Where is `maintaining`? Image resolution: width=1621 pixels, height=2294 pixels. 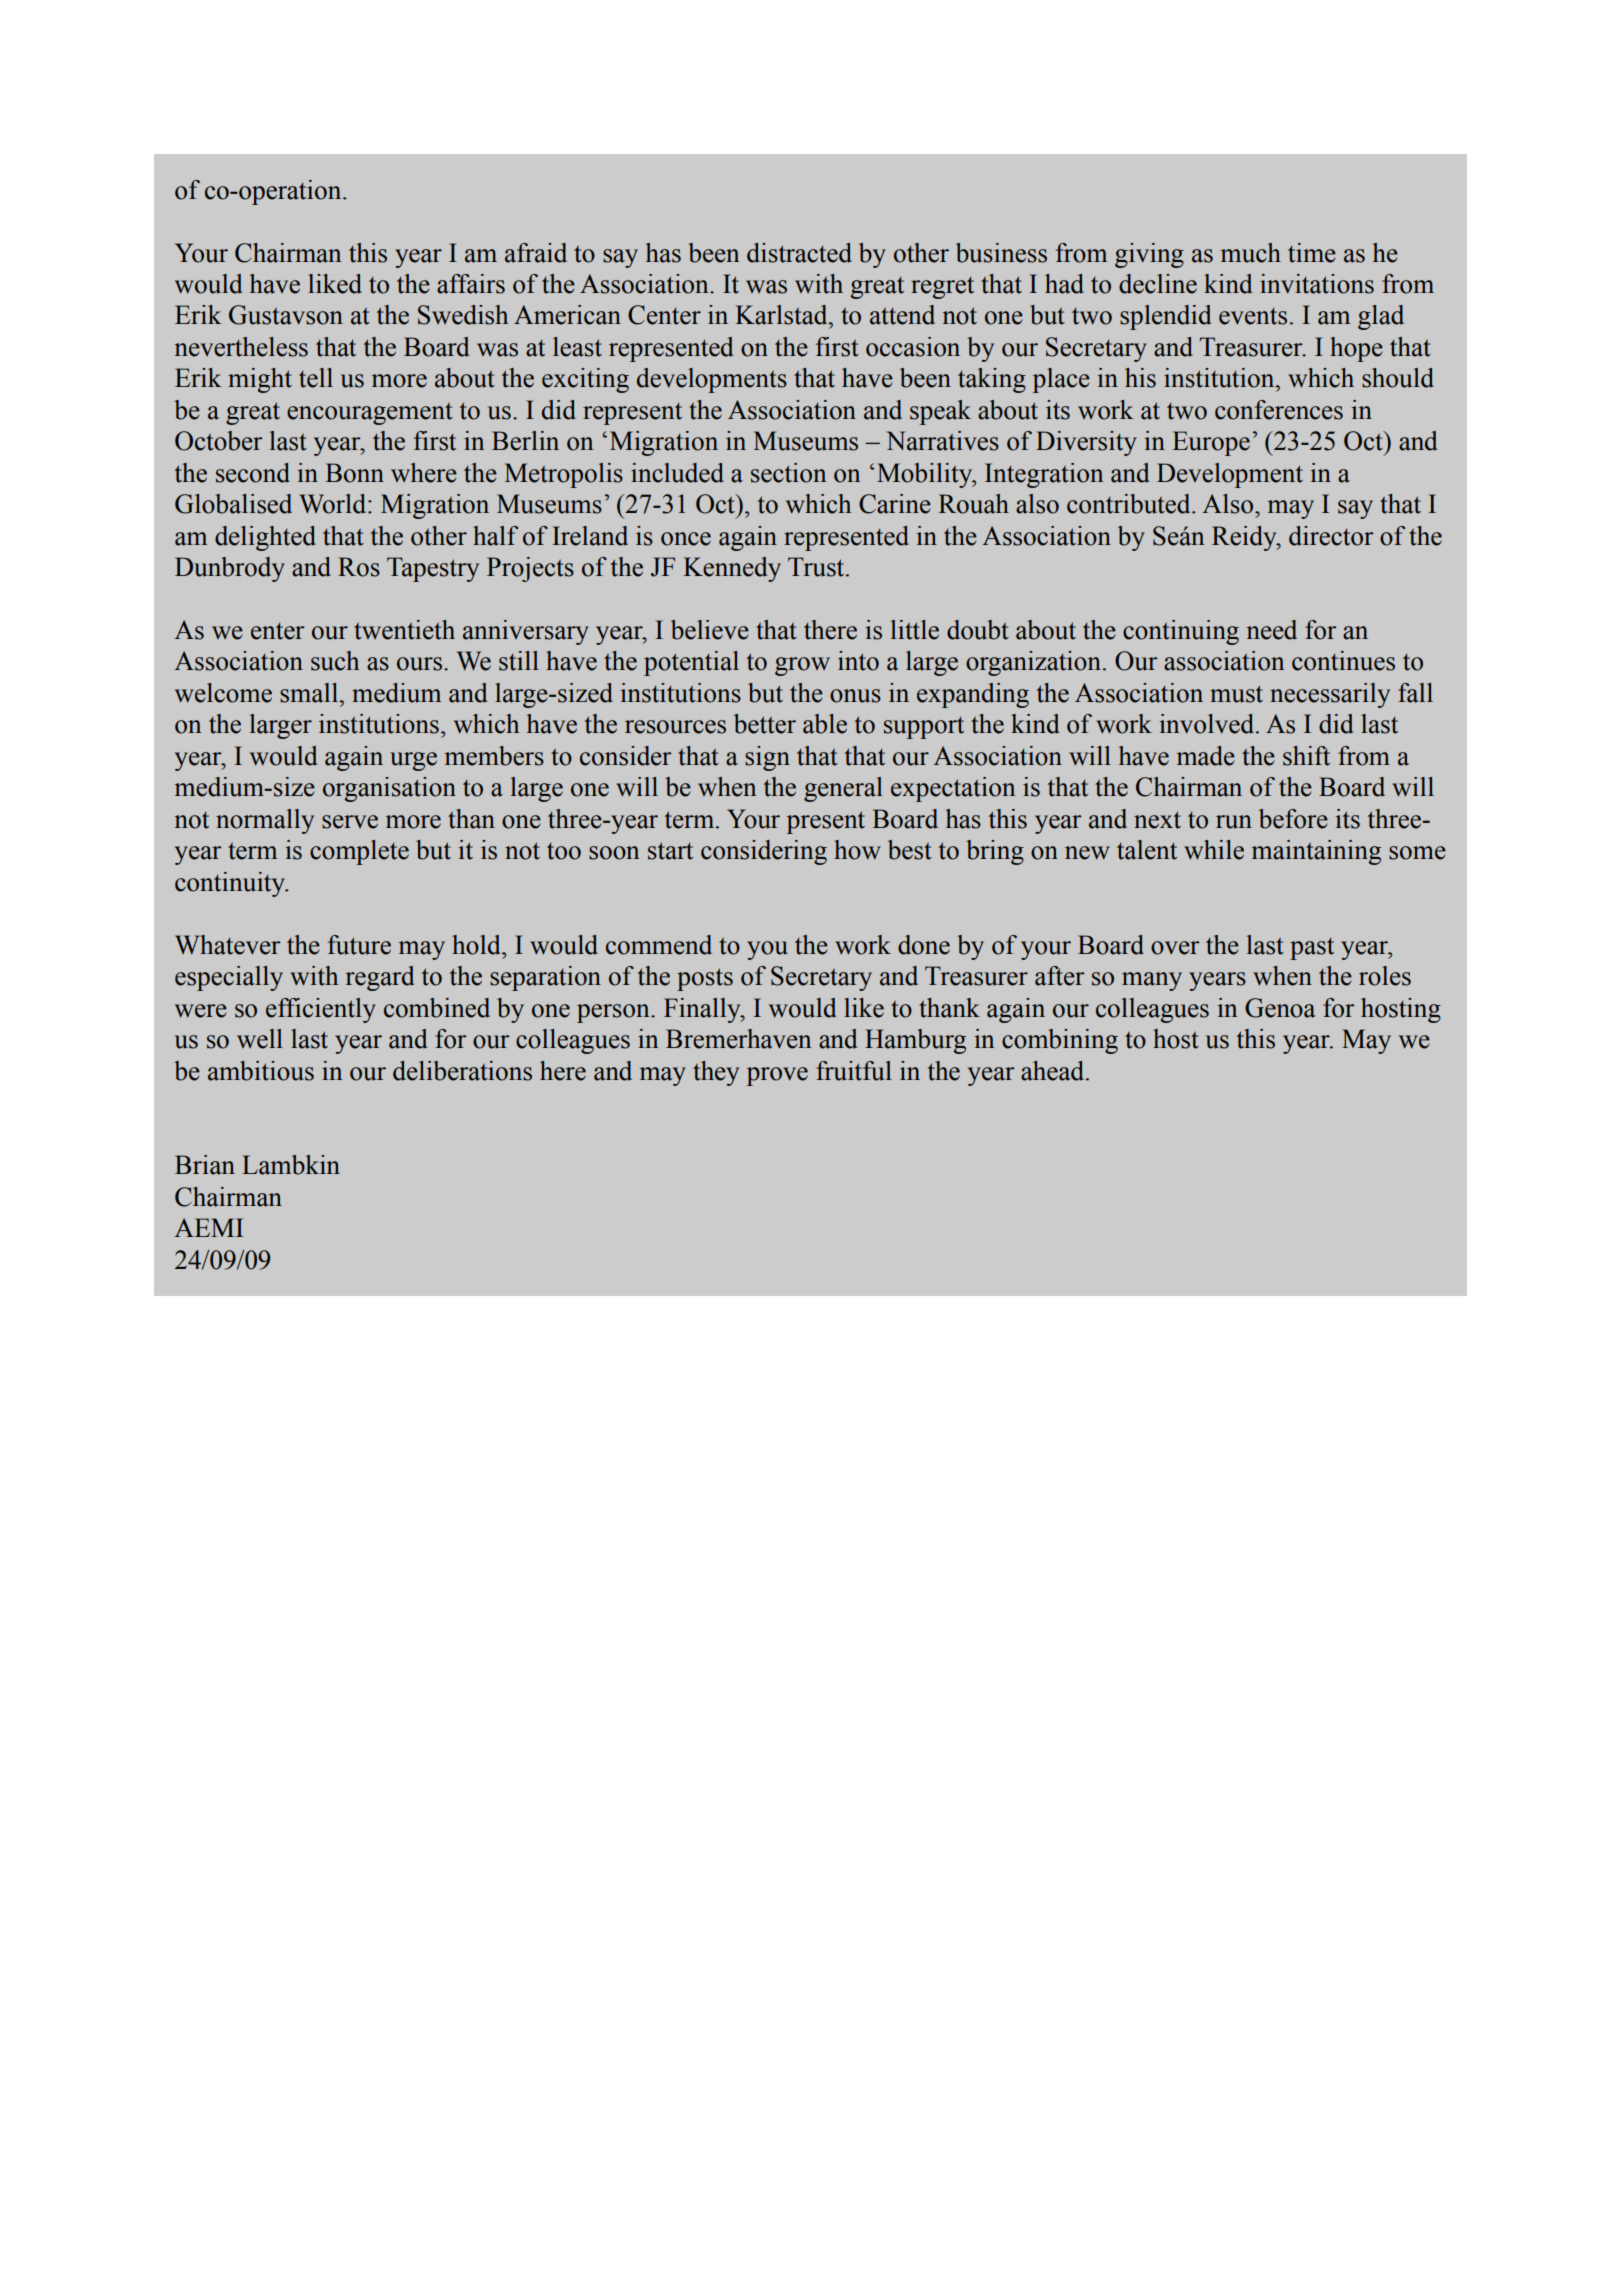
maintaining is located at coordinates (1316, 852).
